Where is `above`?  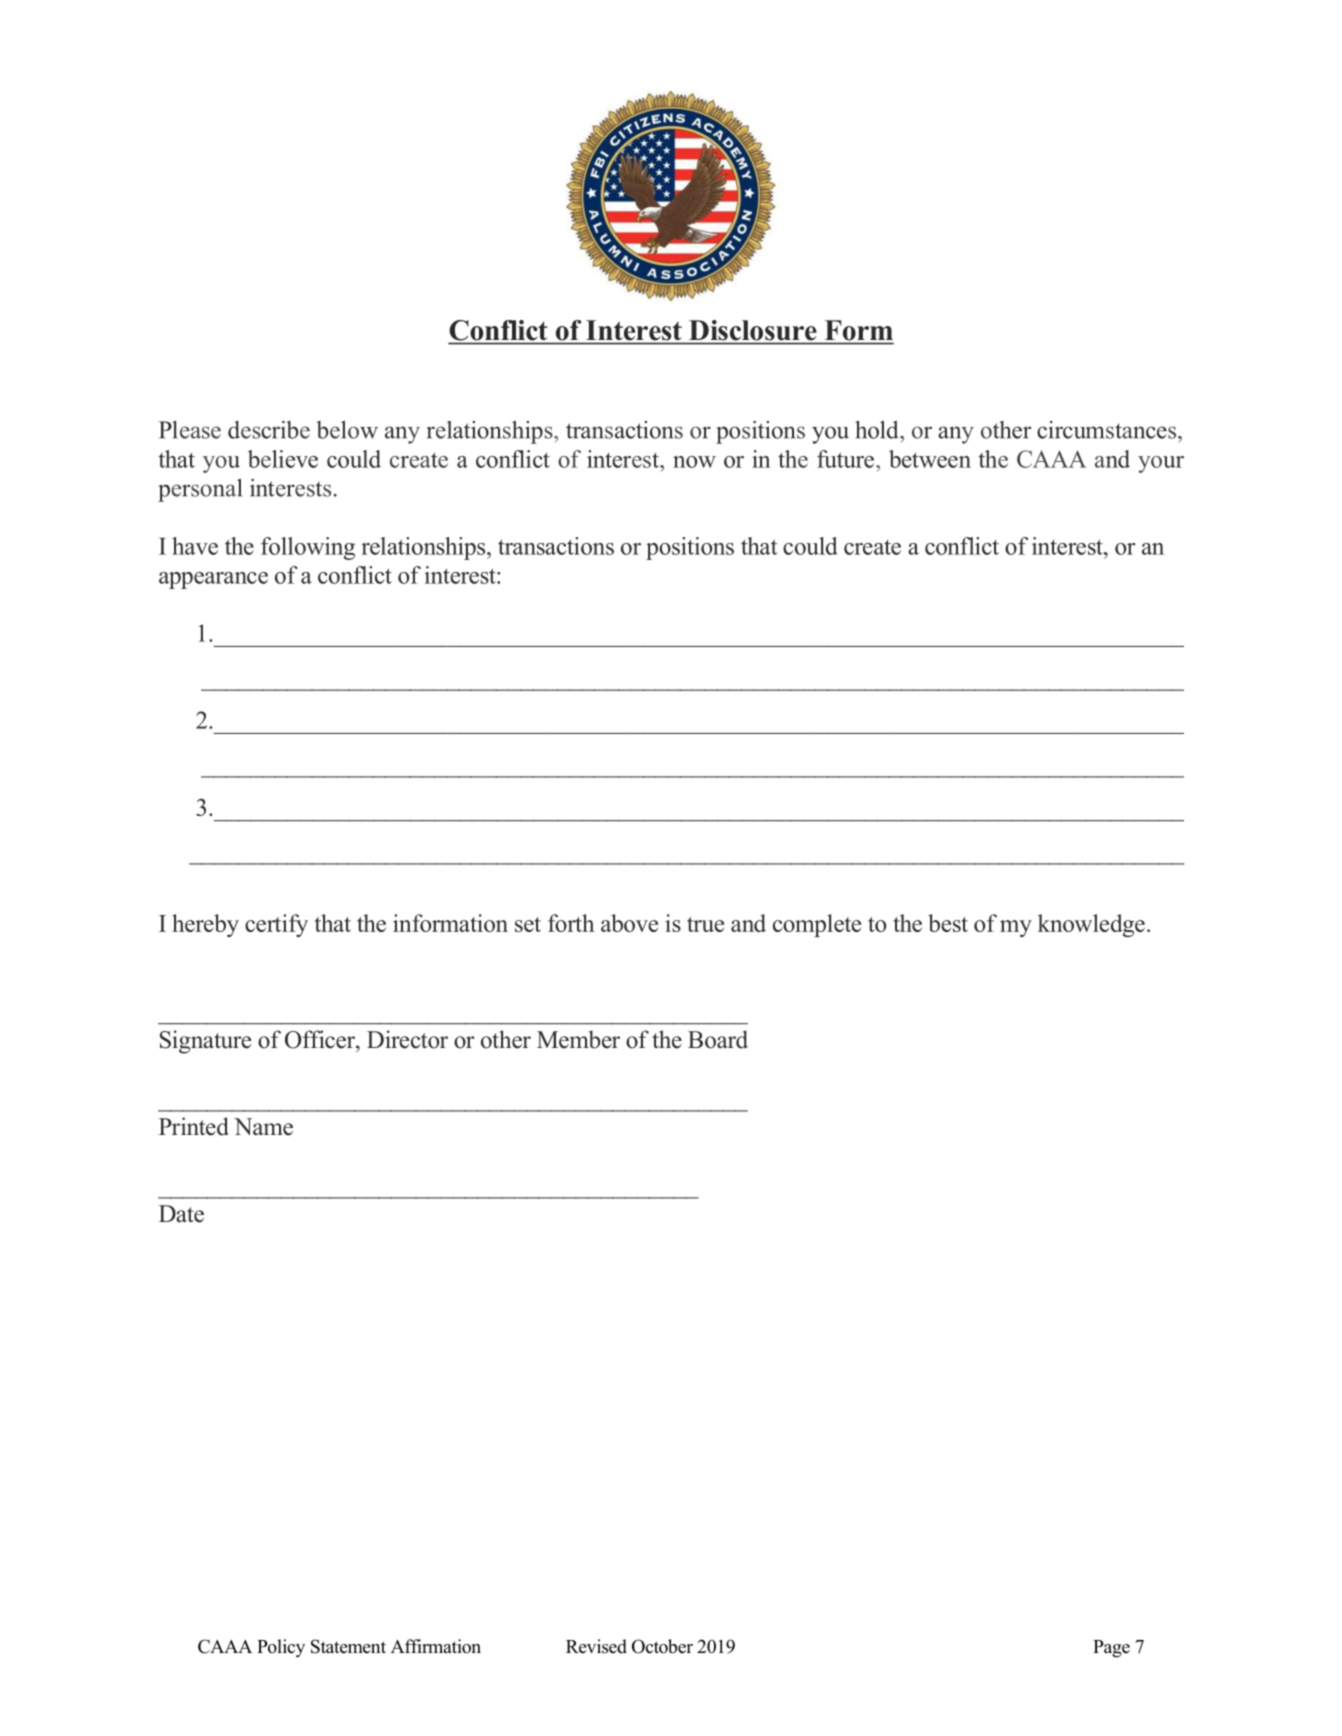 above is located at coordinates (629, 923).
